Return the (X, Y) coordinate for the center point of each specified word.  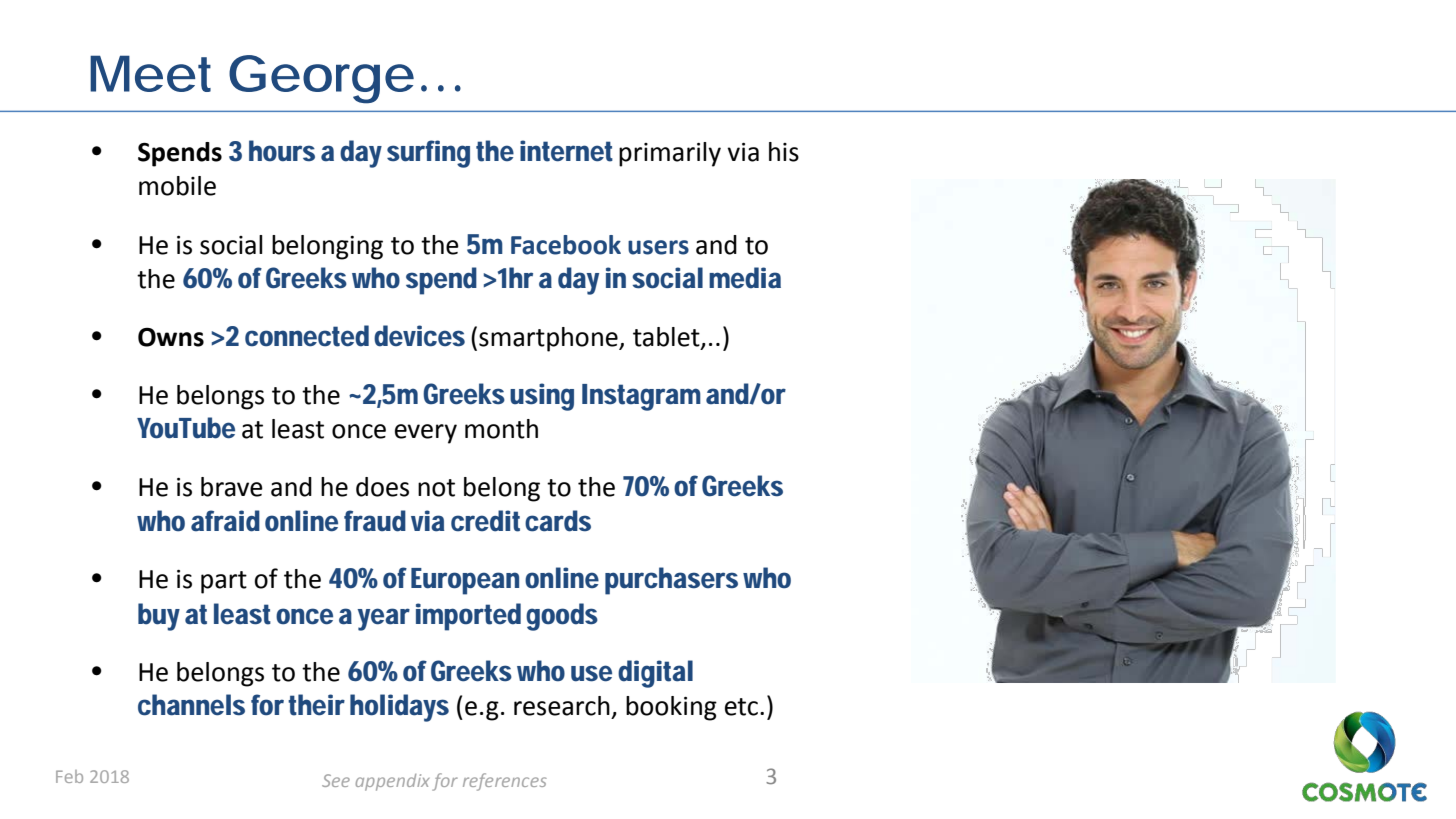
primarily (670, 154)
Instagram (641, 397)
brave (232, 487)
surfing (428, 154)
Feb (69, 776)
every (426, 434)
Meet (150, 73)
